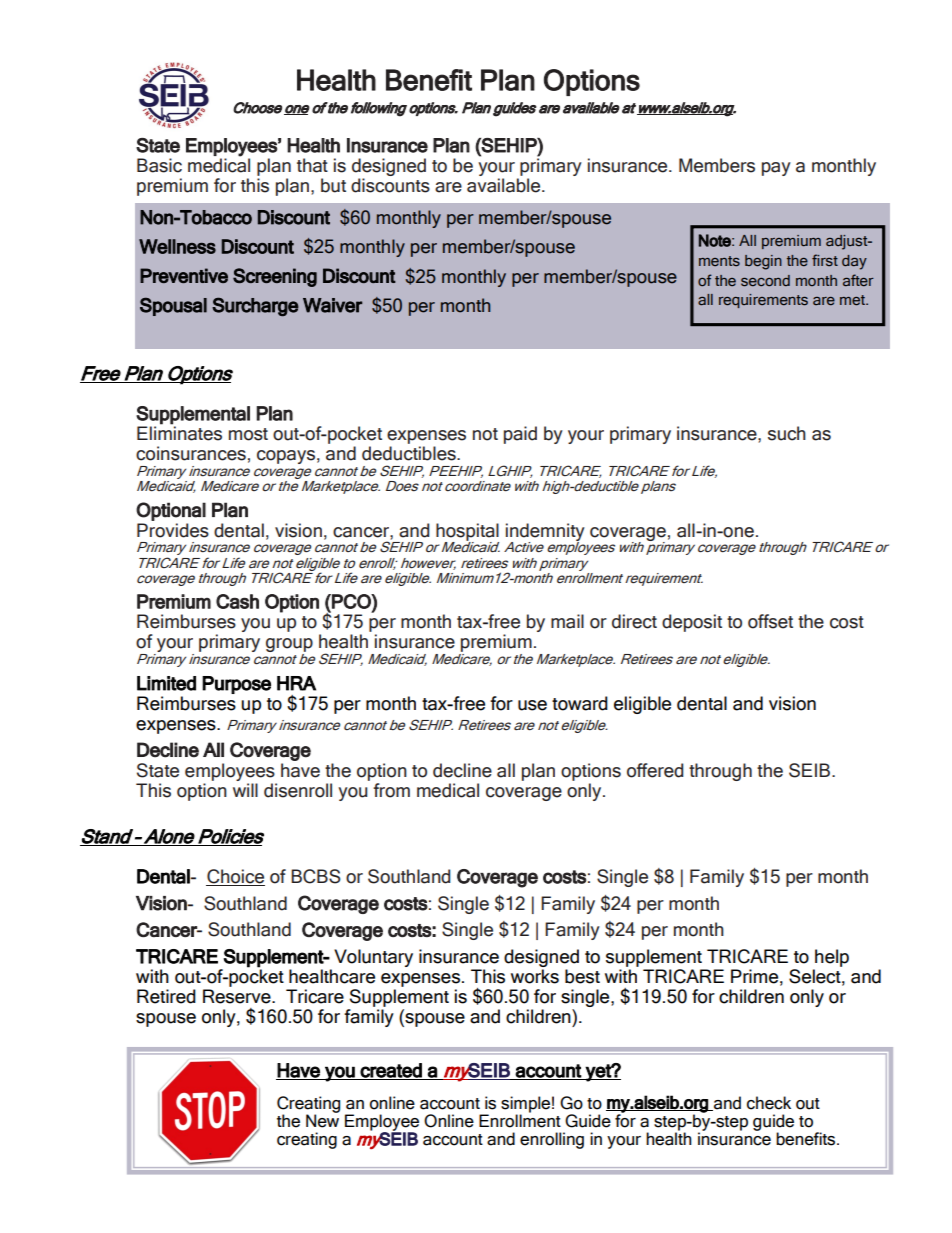  I want to click on New, so click(322, 1120).
